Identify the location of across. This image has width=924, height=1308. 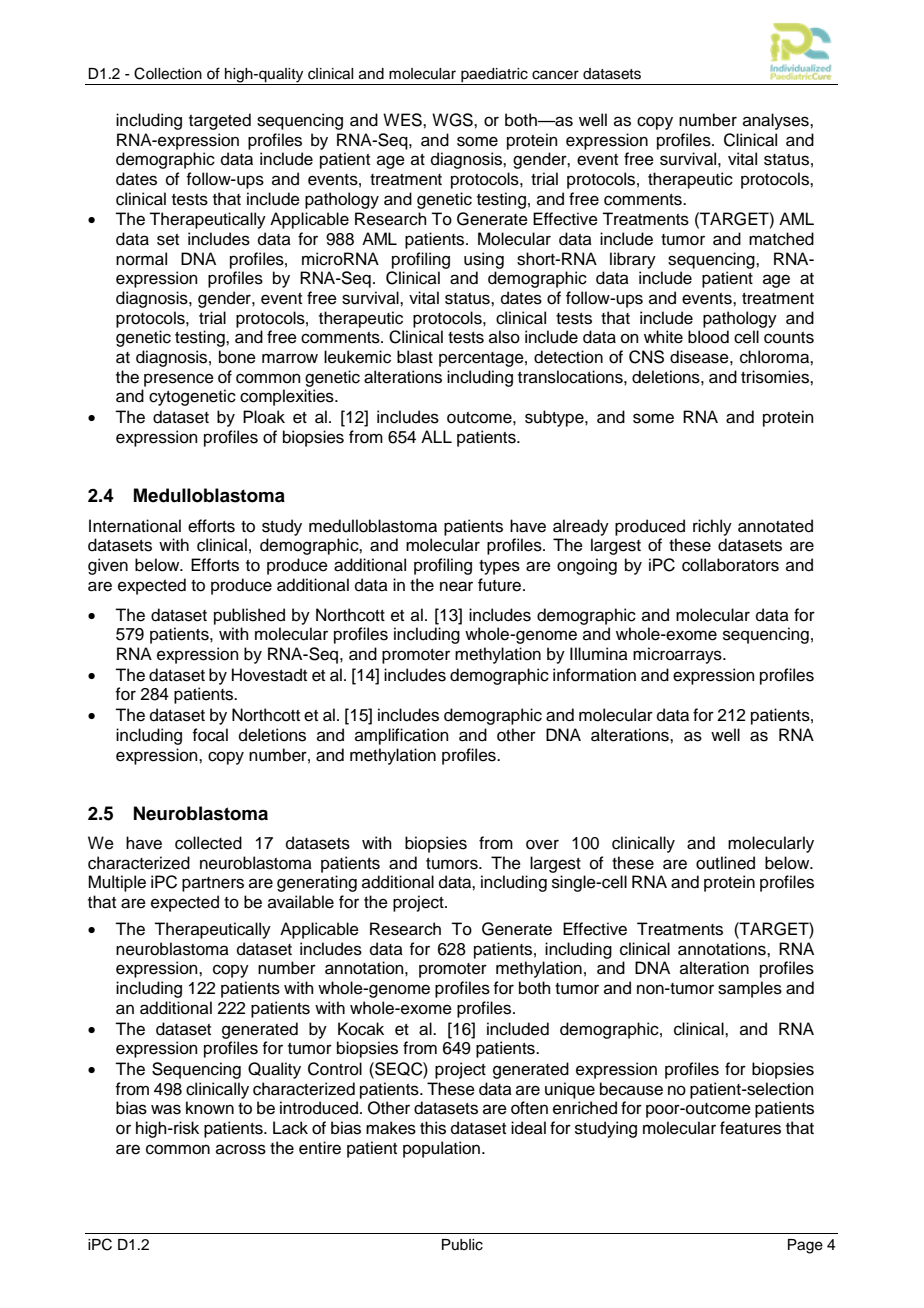
(241, 1149).
